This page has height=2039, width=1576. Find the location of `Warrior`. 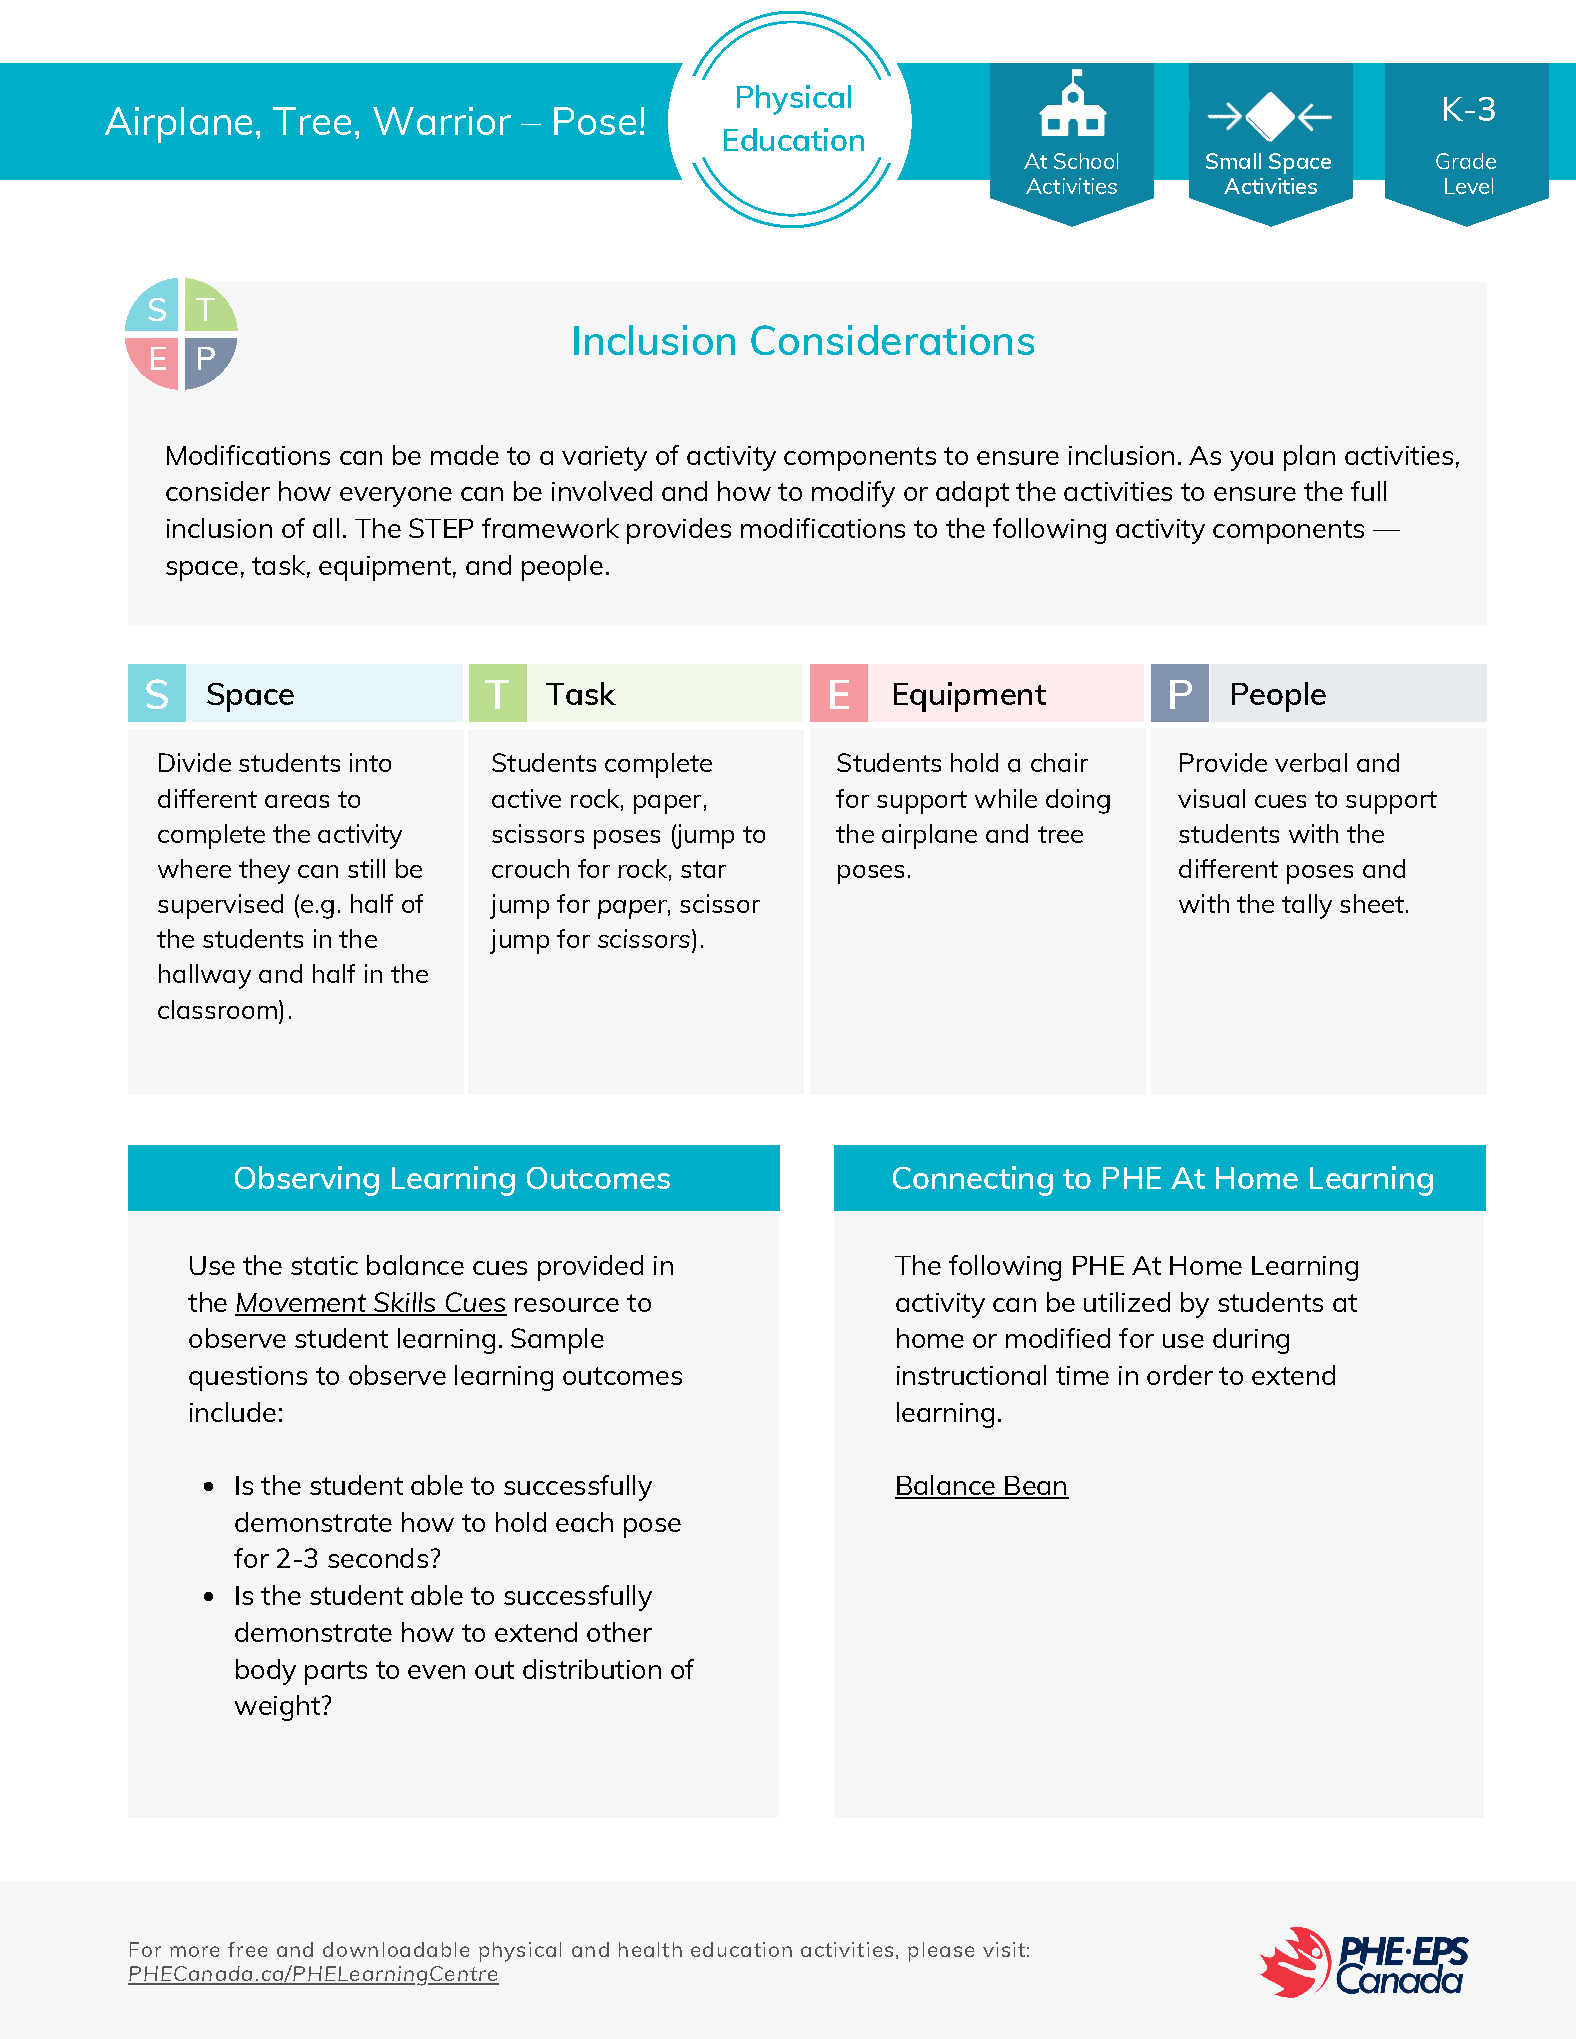

Warrior is located at coordinates (442, 121).
